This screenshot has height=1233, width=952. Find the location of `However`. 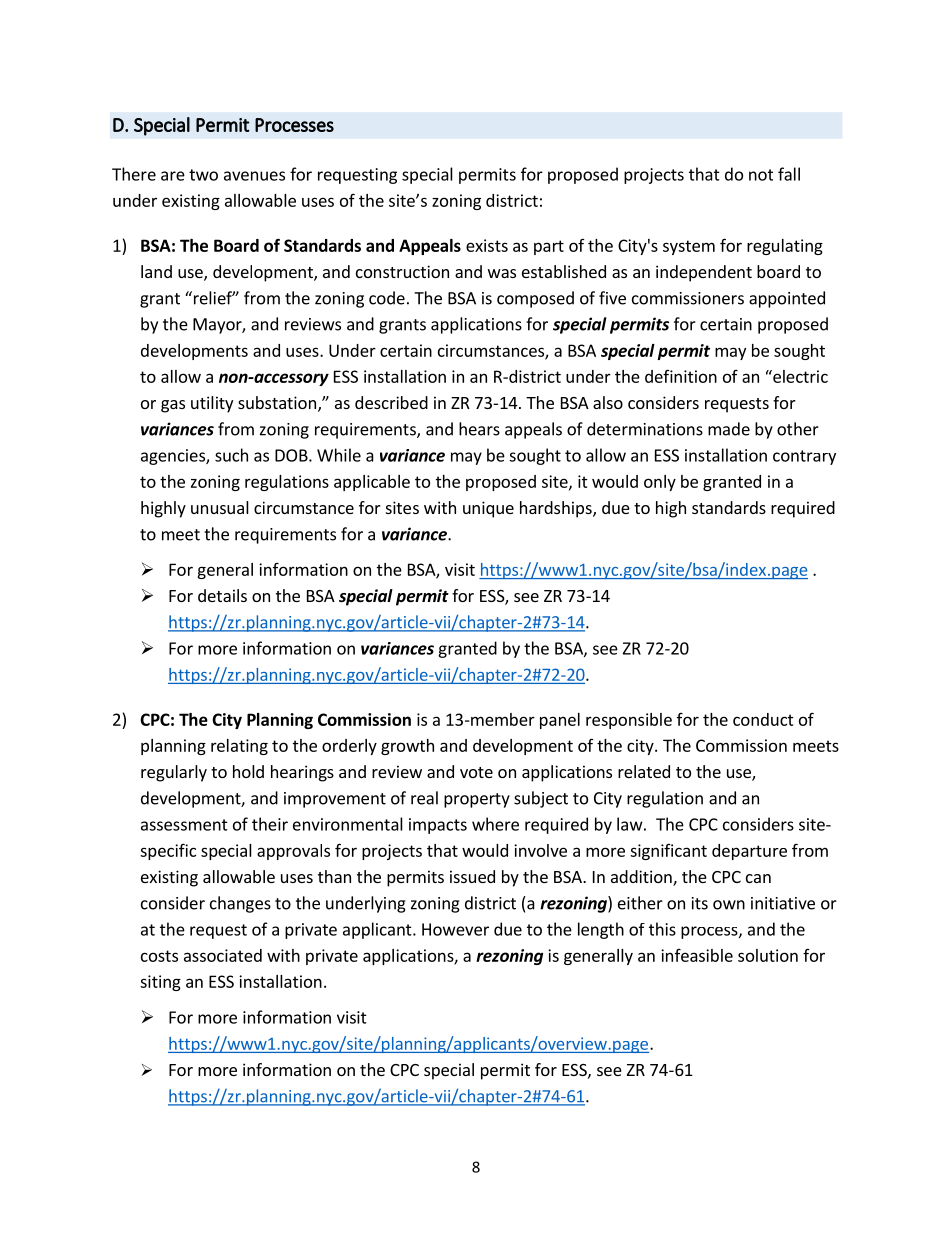

However is located at coordinates (455, 929).
